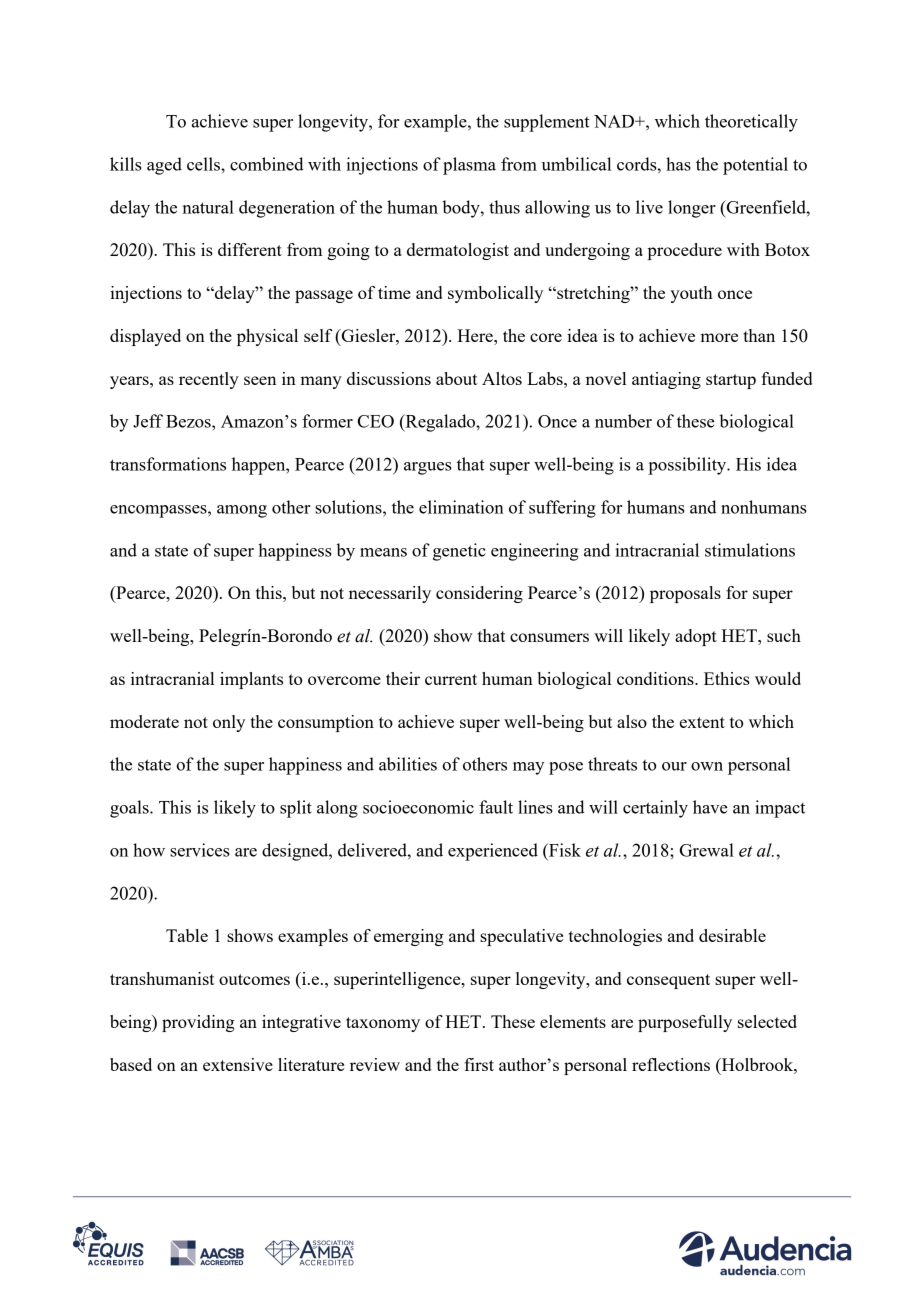 This image has width=924, height=1308. I want to click on only, so click(229, 723).
